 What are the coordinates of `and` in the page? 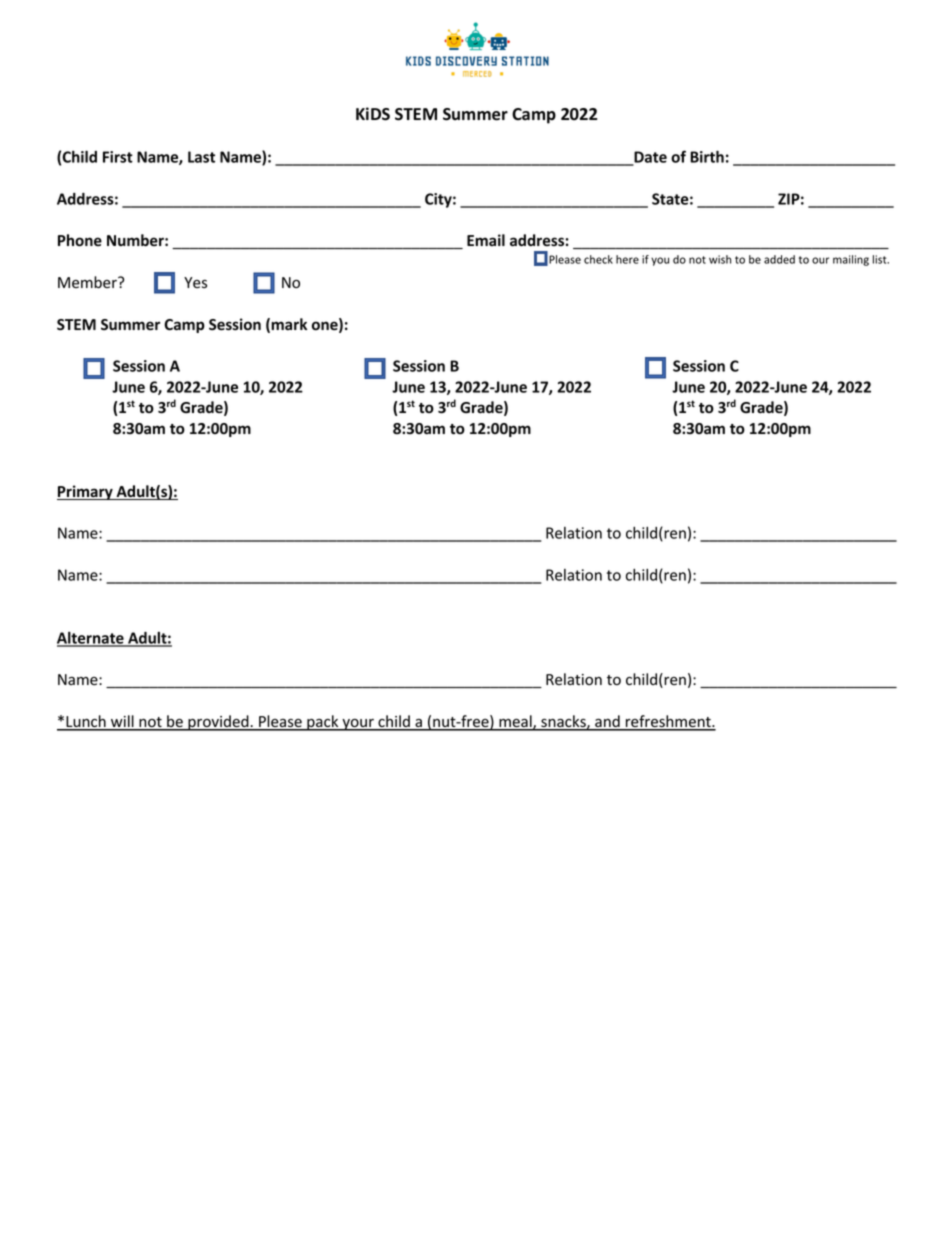 It's located at (607, 722).
